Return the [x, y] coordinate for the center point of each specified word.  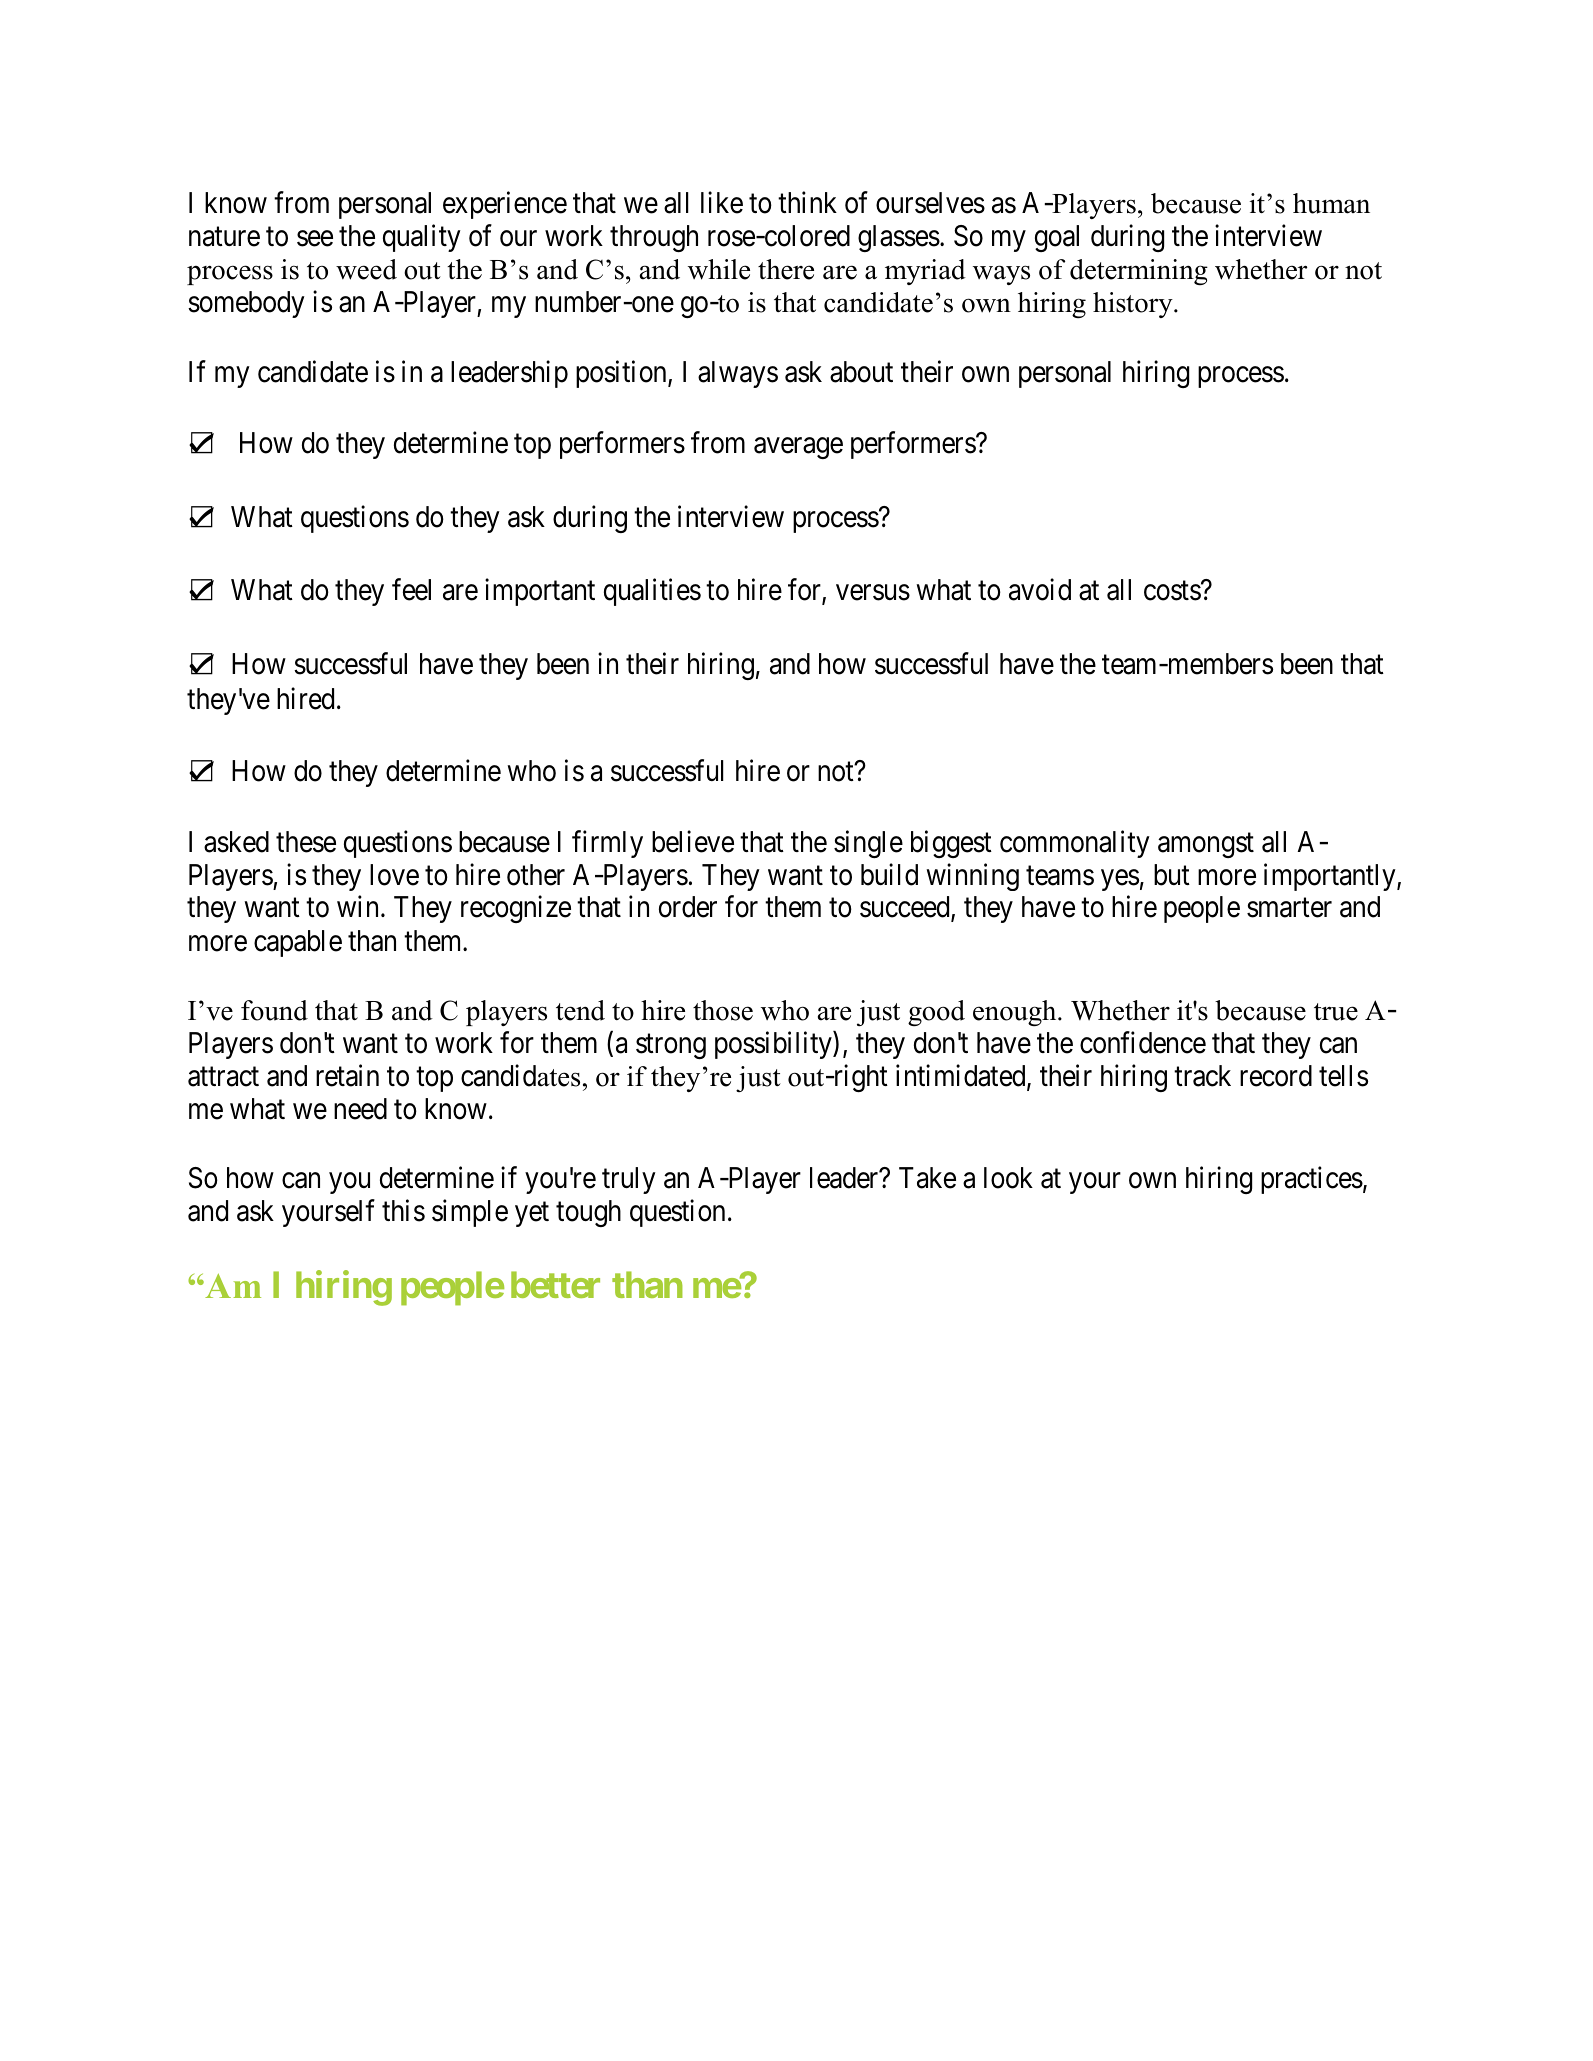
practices [1312, 1180]
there [786, 269]
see [315, 239]
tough [588, 1213]
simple [470, 1213]
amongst [1206, 845]
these [306, 842]
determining [1139, 272]
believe [693, 841]
